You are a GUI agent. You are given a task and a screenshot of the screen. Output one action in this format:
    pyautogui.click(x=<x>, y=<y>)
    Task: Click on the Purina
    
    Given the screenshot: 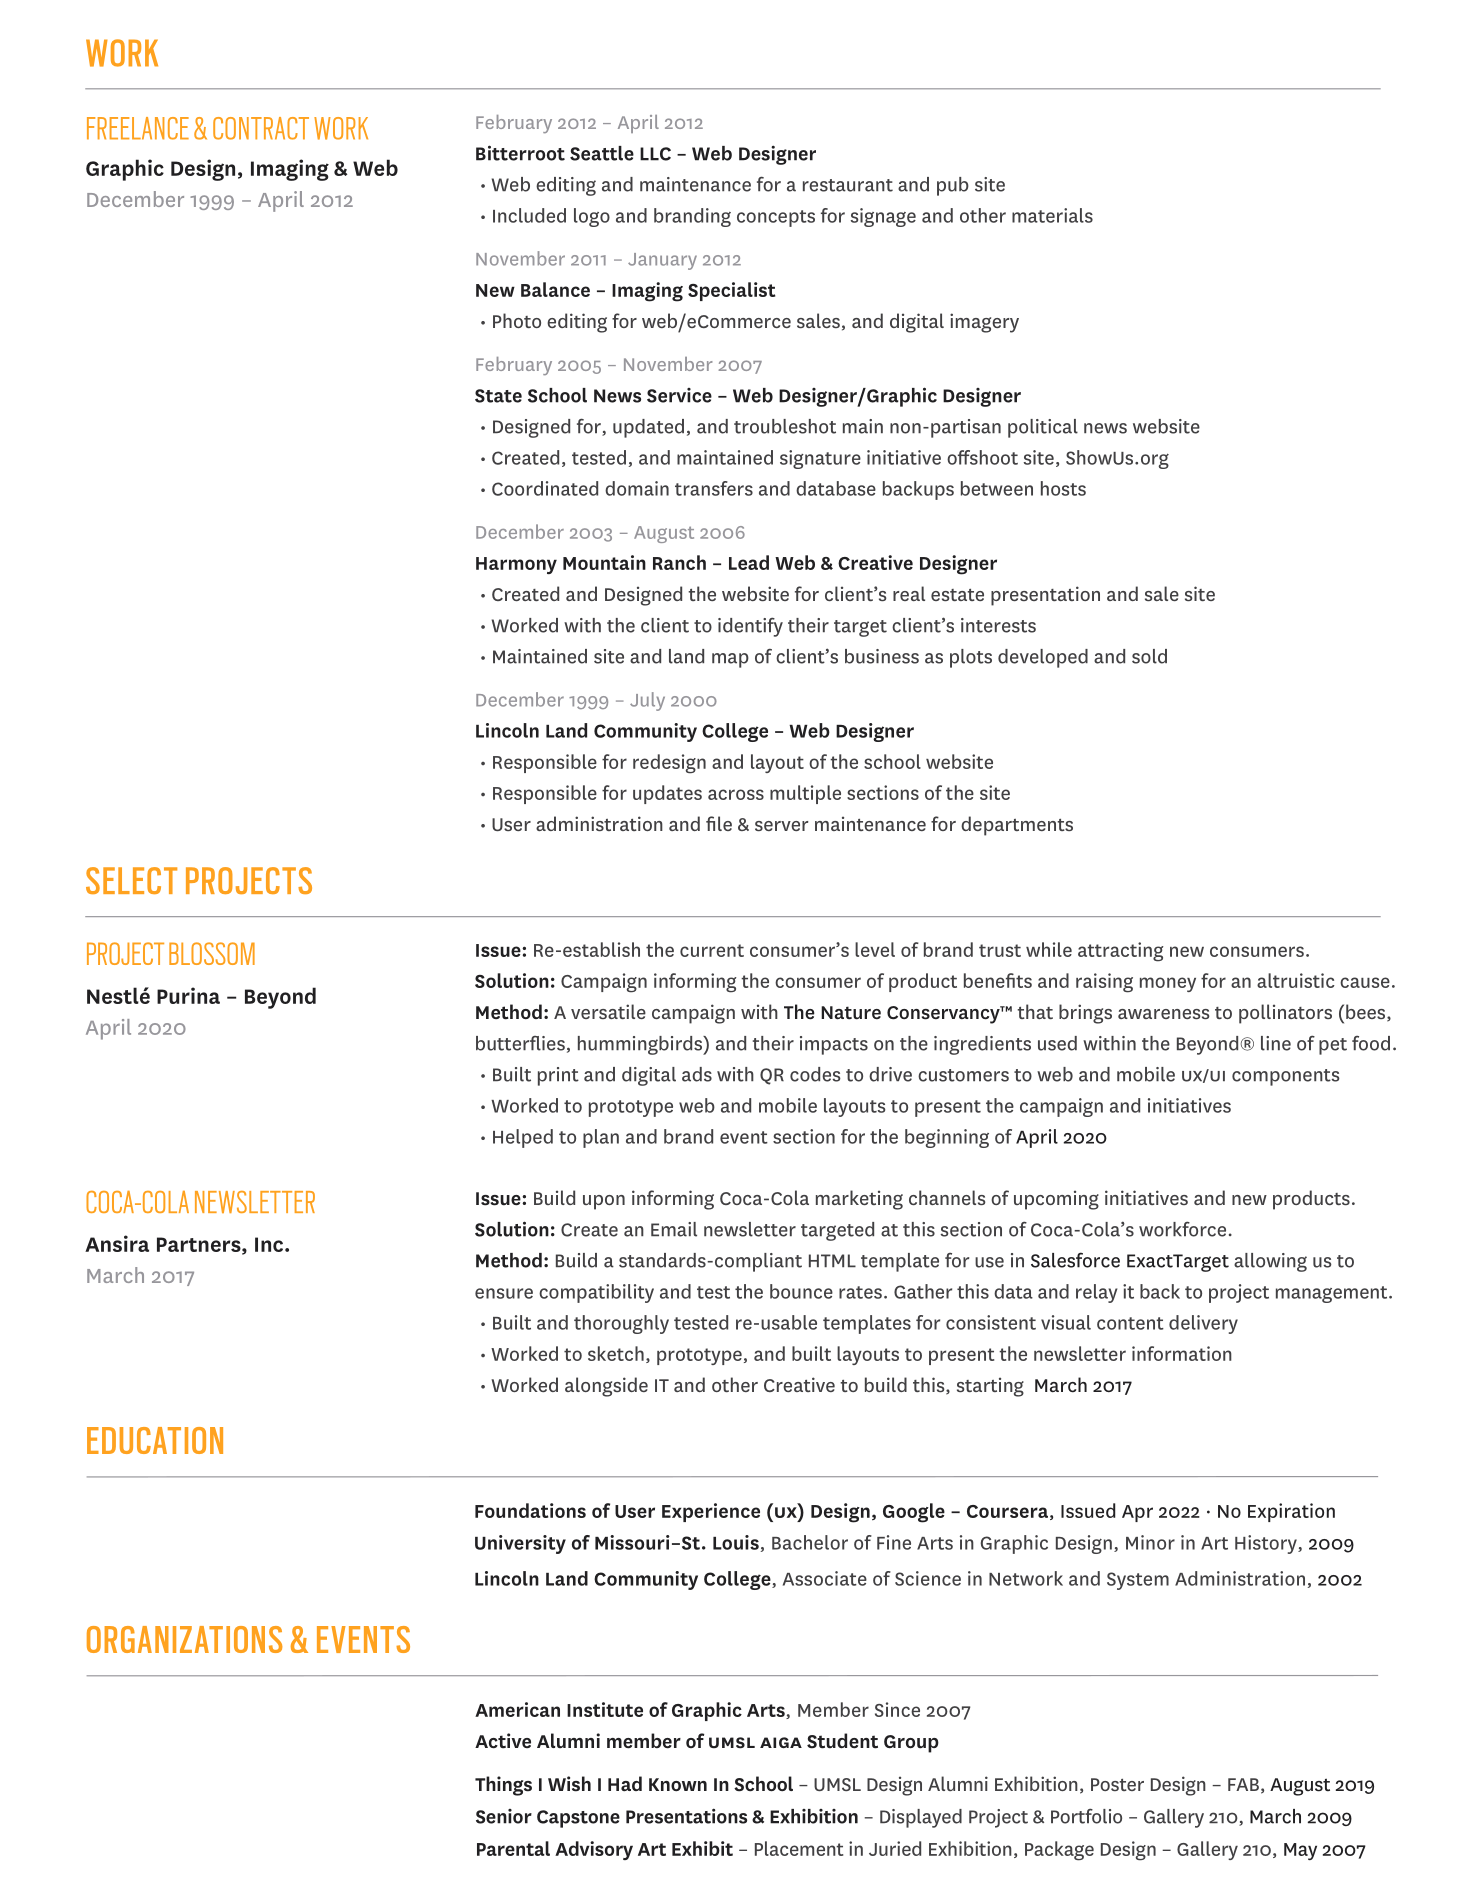 What is the action you would take?
    pyautogui.click(x=188, y=995)
